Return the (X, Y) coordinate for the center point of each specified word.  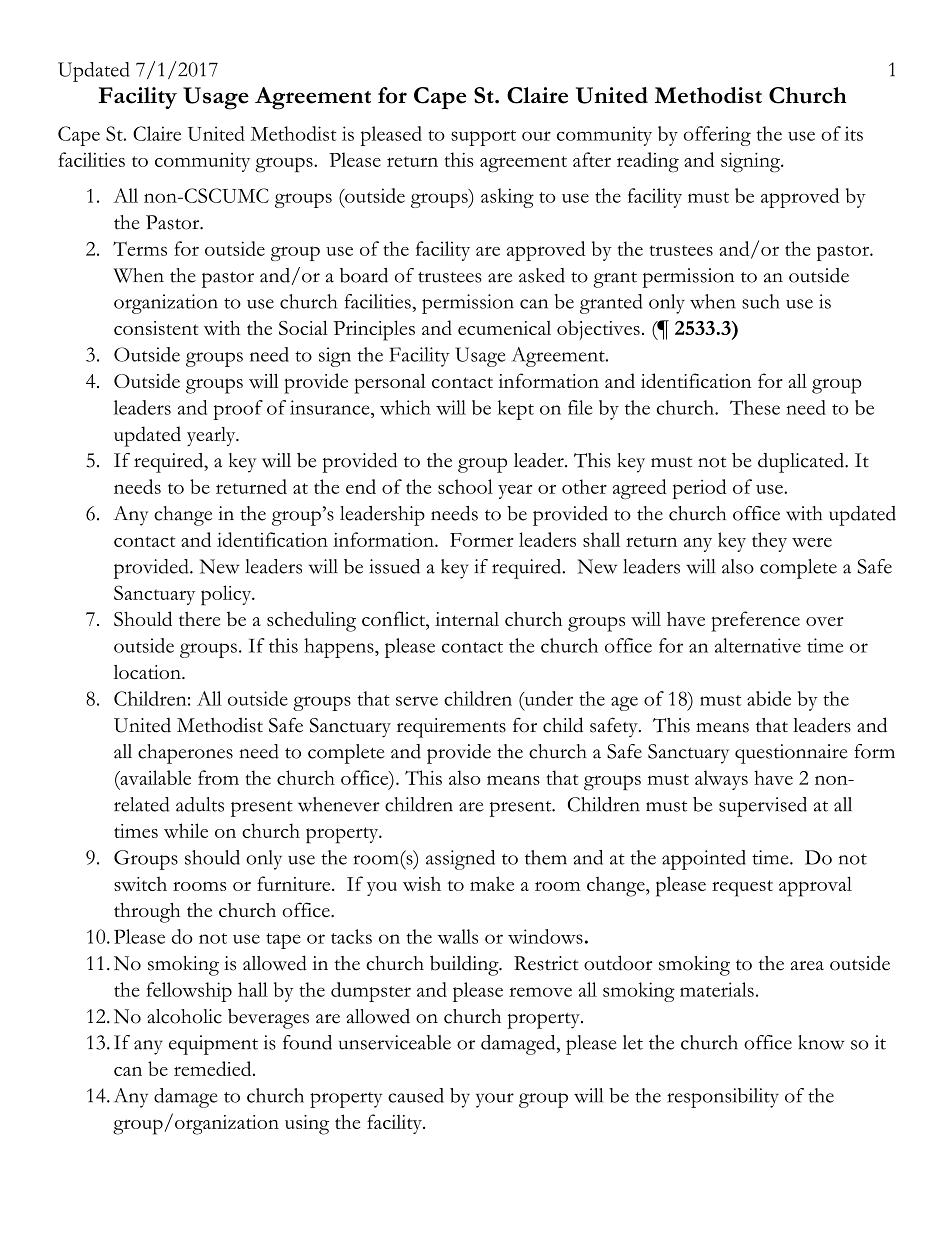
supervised (763, 807)
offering (717, 136)
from (218, 777)
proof (238, 410)
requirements (451, 728)
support (483, 138)
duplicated (802, 463)
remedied (214, 1068)
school (465, 486)
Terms (140, 248)
